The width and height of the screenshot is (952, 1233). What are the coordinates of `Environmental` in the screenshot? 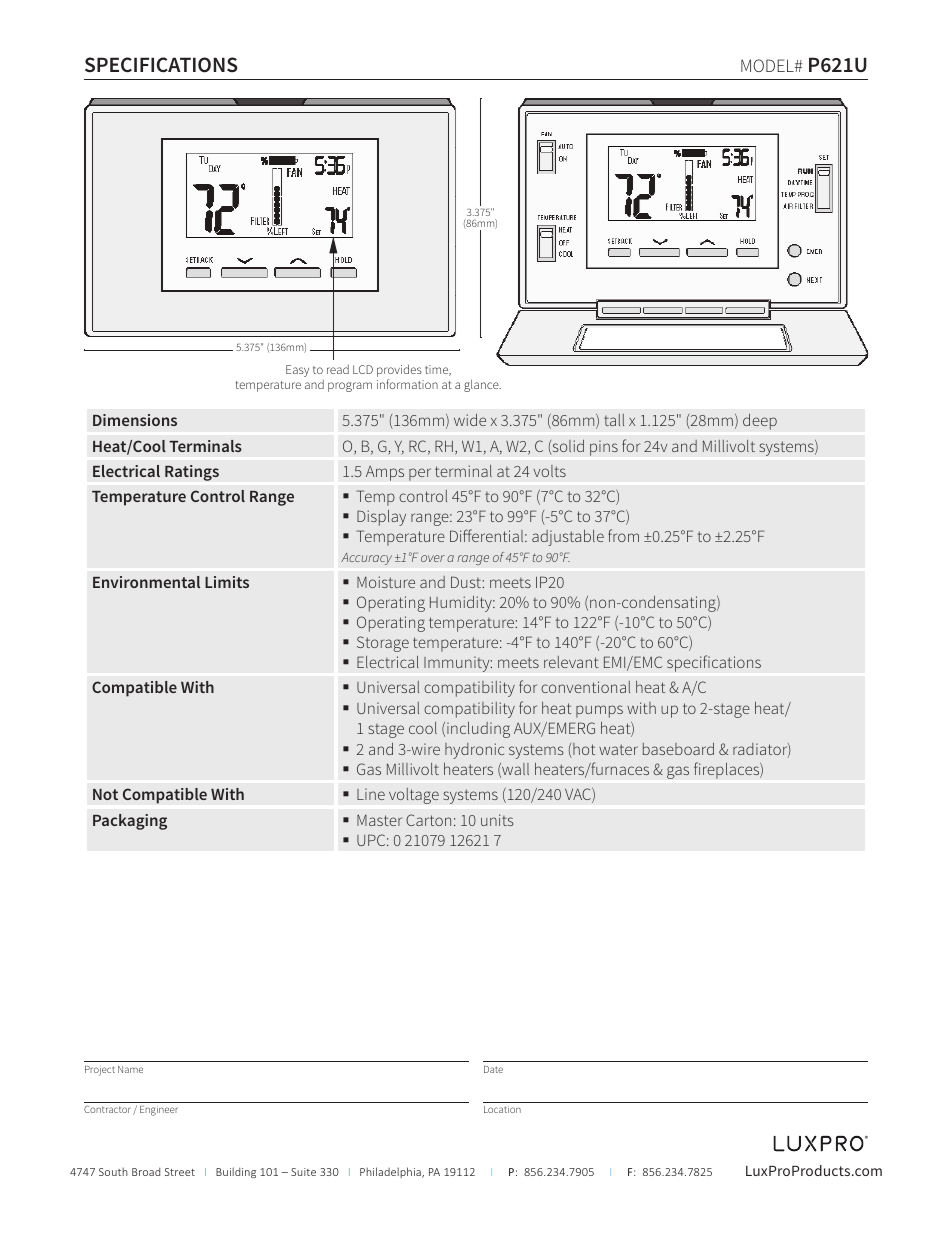 It's located at (146, 582).
